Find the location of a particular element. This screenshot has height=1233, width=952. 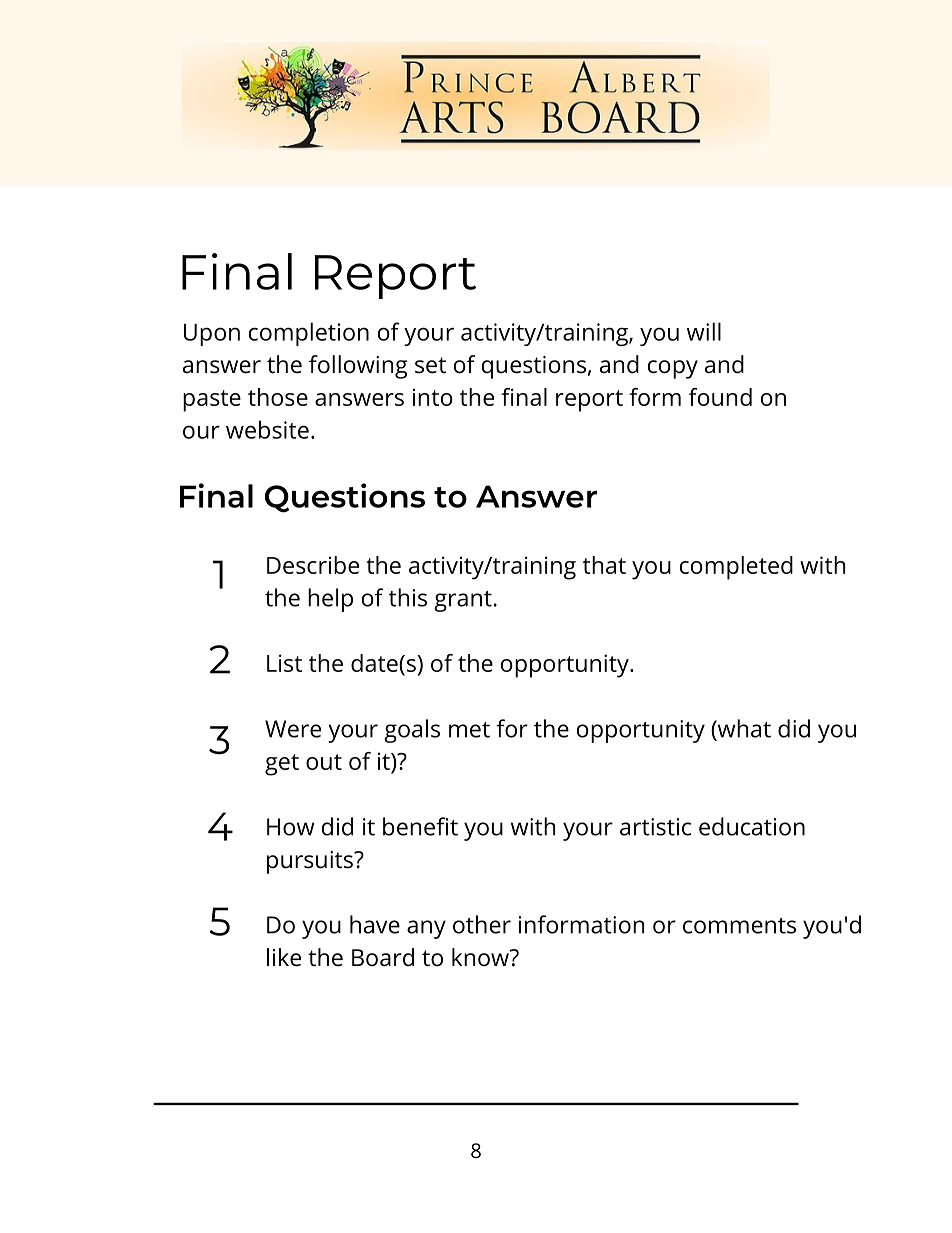

completion is located at coordinates (309, 334).
